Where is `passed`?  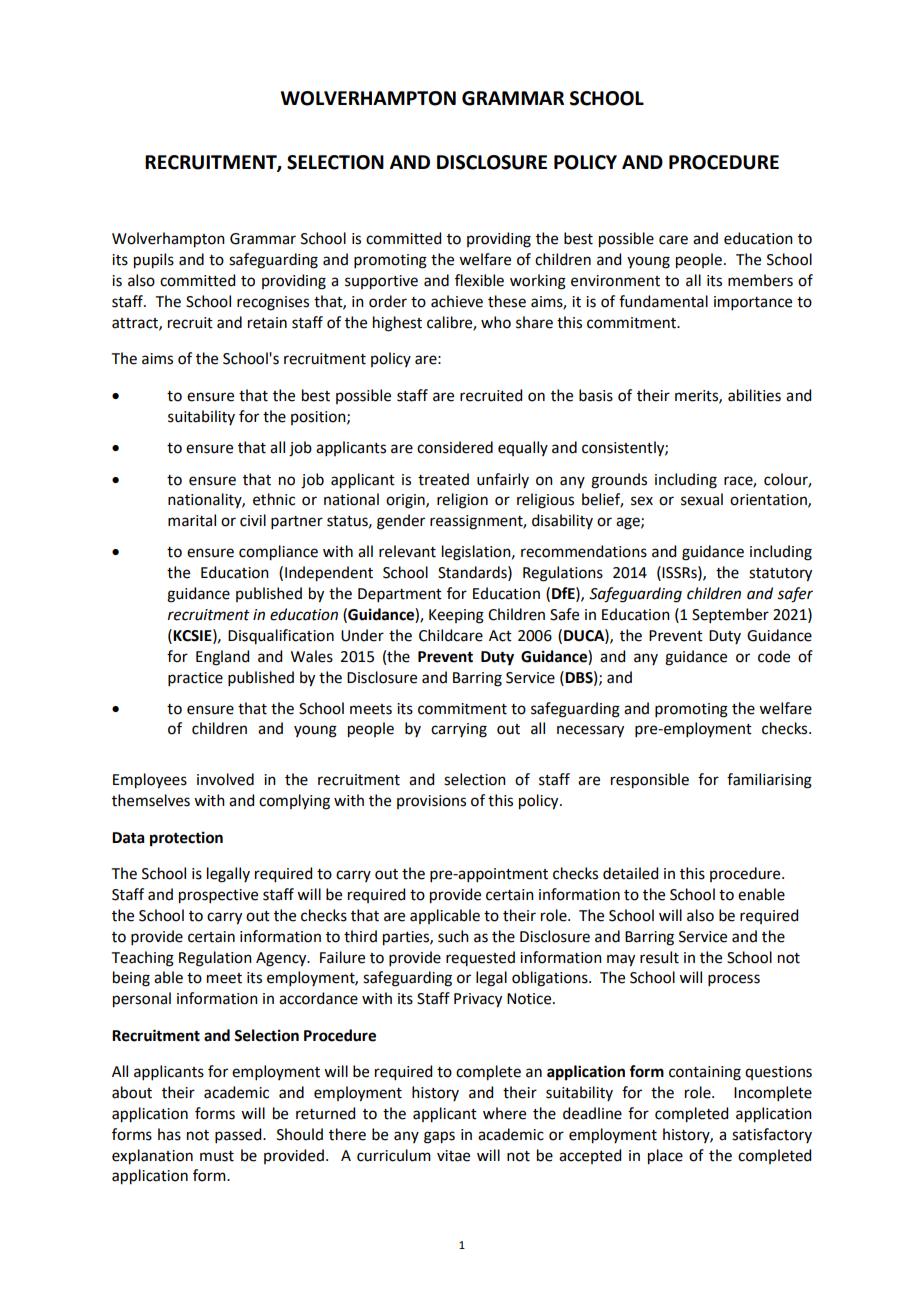
passed is located at coordinates (239, 1135).
